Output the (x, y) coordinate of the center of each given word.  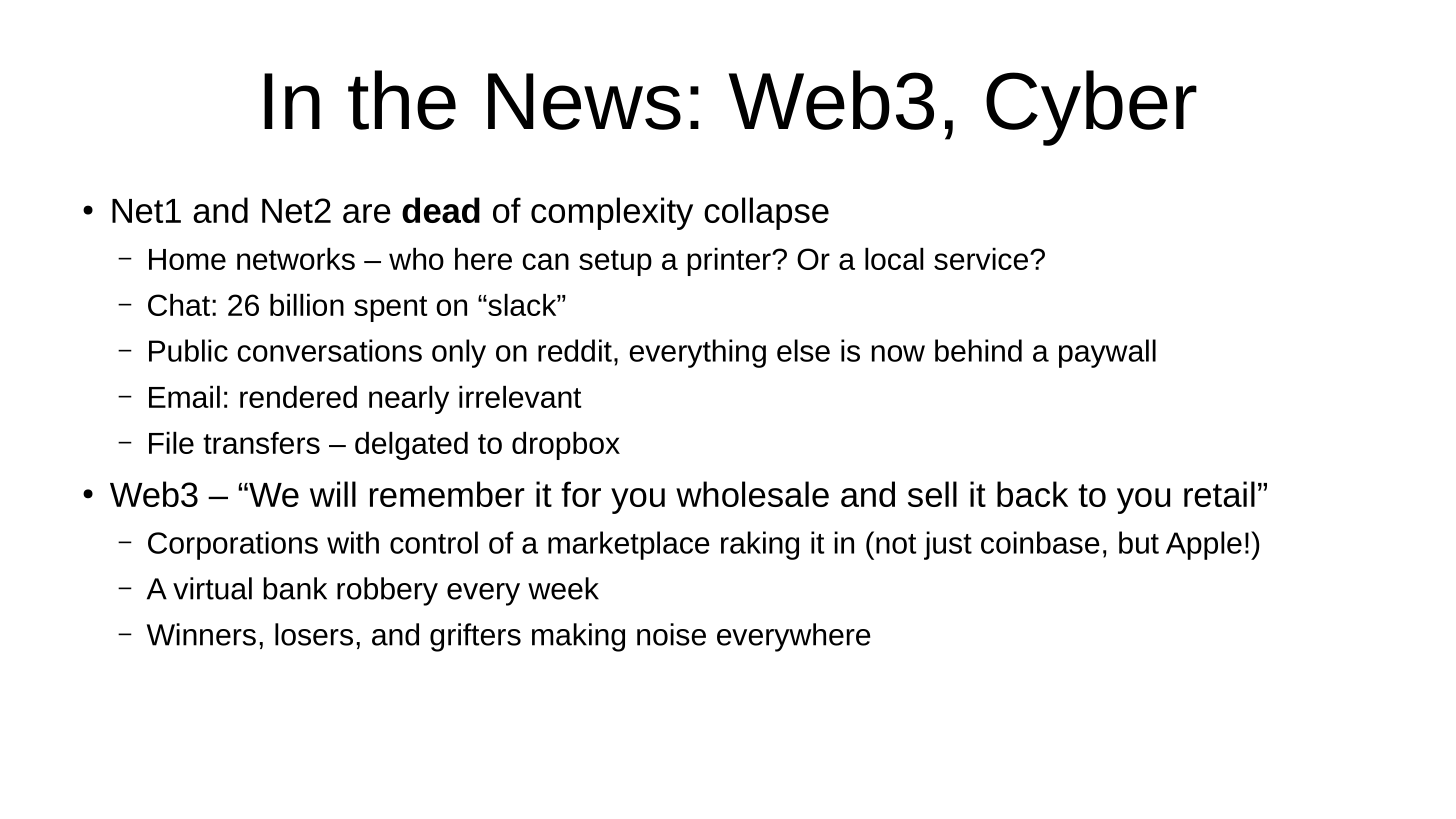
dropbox (566, 446)
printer (730, 262)
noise (671, 634)
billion (307, 305)
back (1032, 494)
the (402, 100)
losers (314, 634)
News (584, 101)
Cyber (1091, 108)
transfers (261, 443)
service (981, 259)
